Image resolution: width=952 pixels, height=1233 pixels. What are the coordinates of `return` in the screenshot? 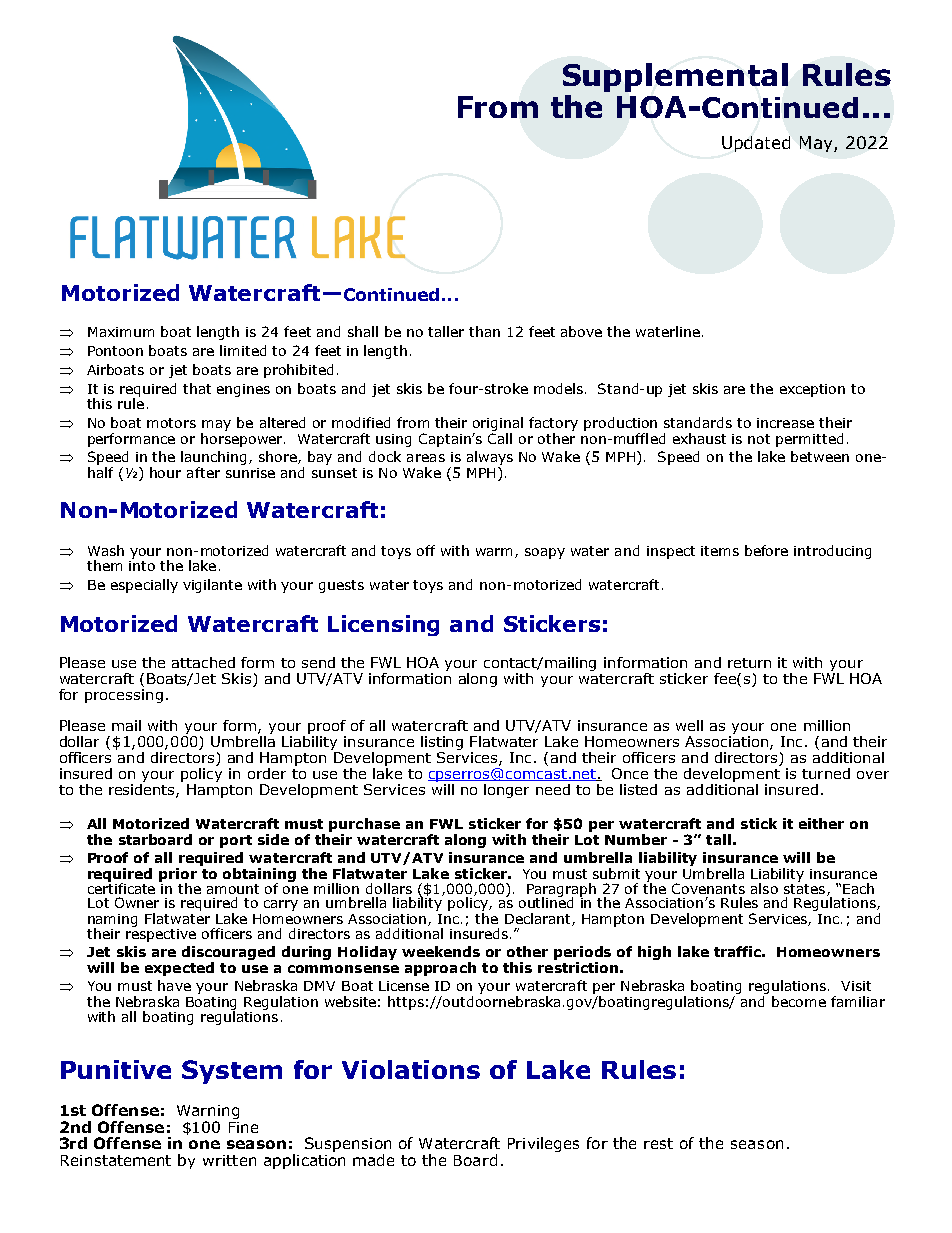 It's located at (749, 663).
